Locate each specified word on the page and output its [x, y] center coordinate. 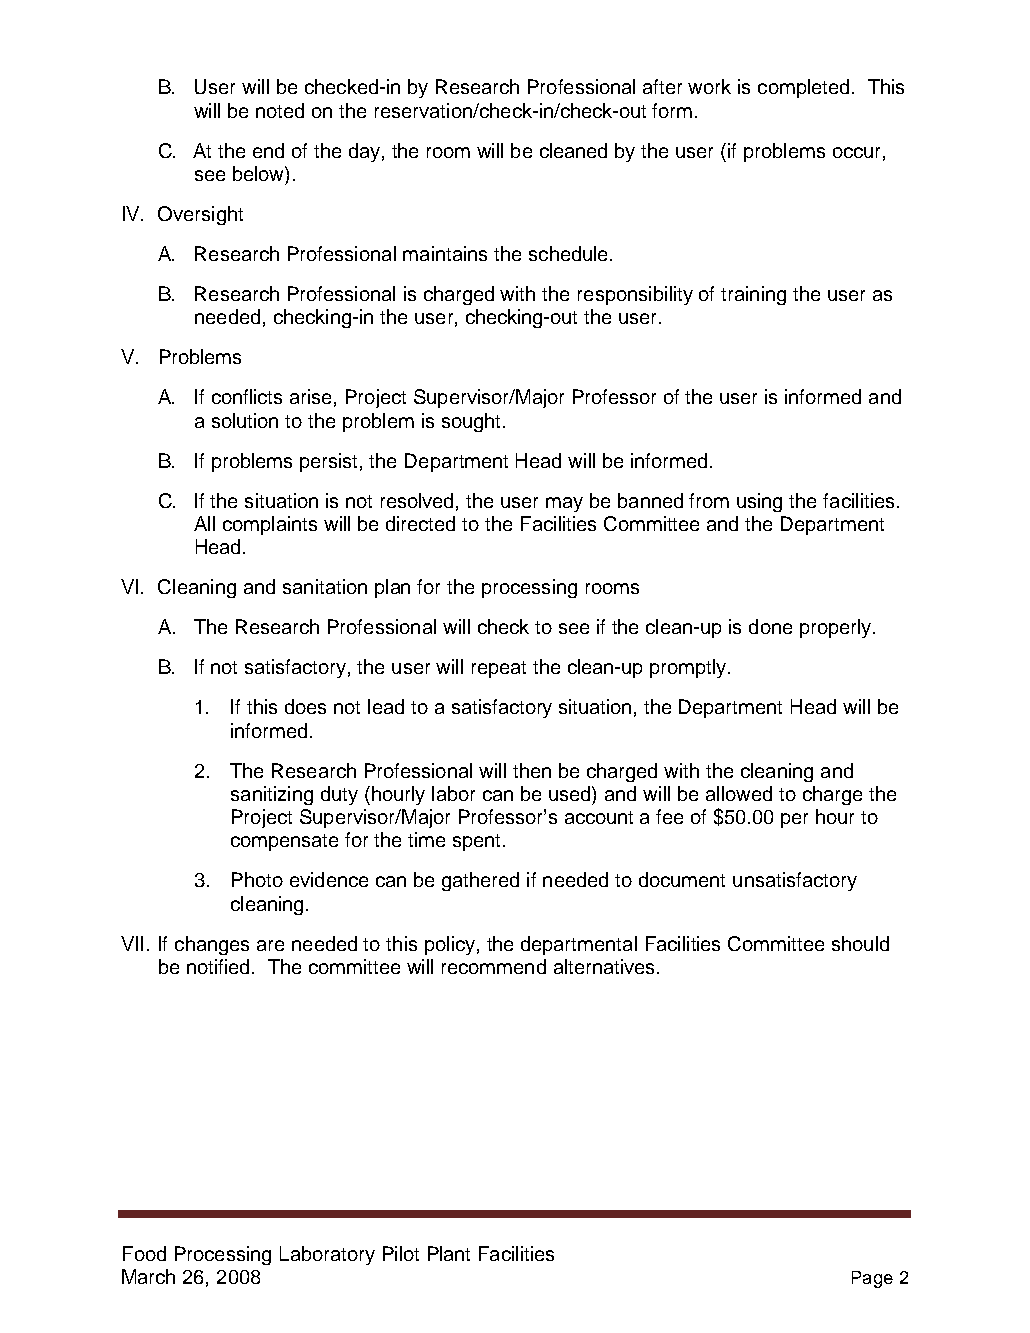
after [662, 86]
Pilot [401, 1253]
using [759, 502]
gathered [480, 881]
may [564, 504]
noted [280, 110]
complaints [270, 525]
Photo [257, 879]
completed [803, 88]
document [682, 879]
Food [144, 1253]
